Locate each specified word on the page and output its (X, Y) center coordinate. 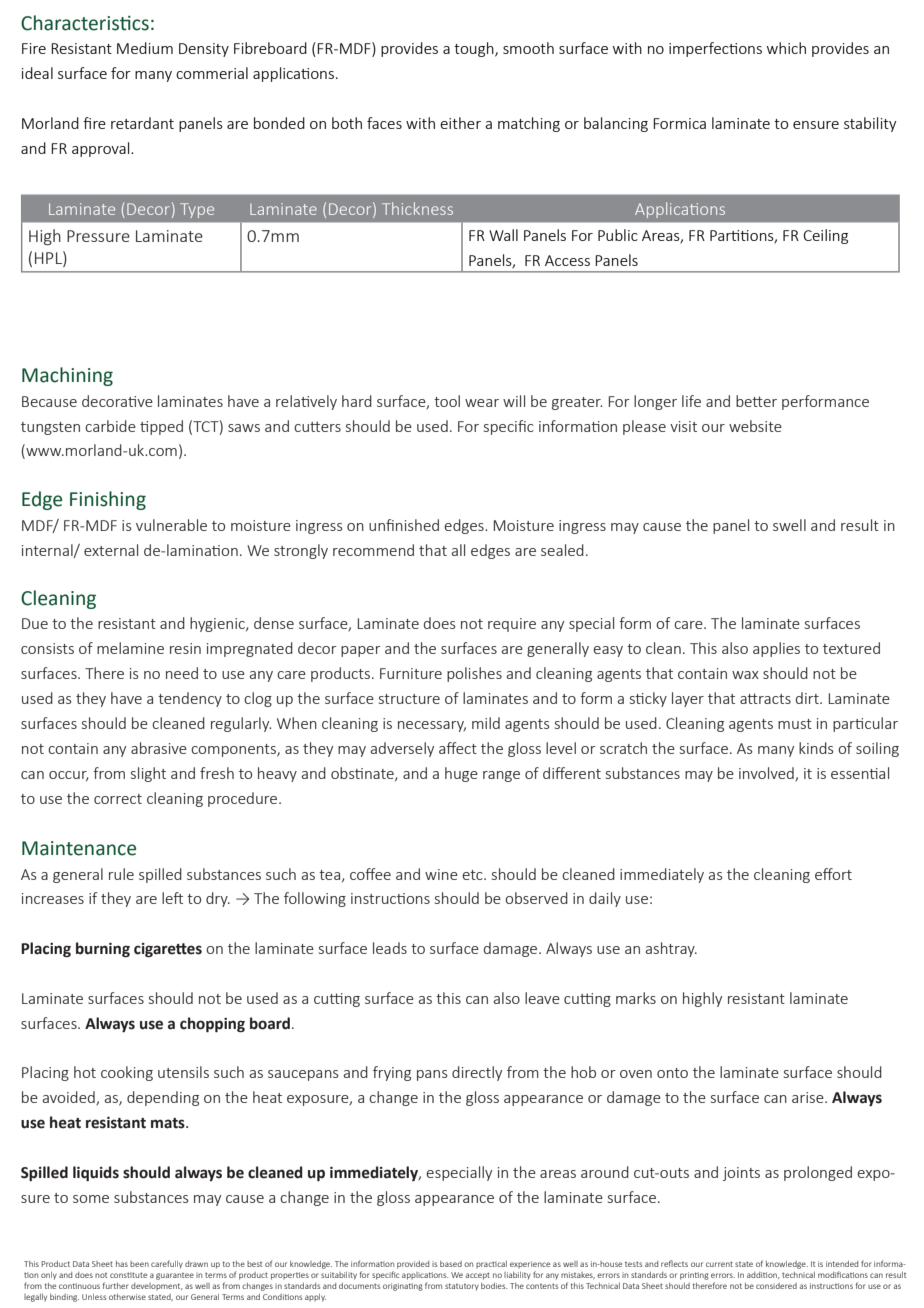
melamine (130, 648)
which (786, 48)
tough (475, 49)
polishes (474, 674)
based (451, 1264)
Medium (145, 48)
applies (776, 649)
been (139, 1264)
